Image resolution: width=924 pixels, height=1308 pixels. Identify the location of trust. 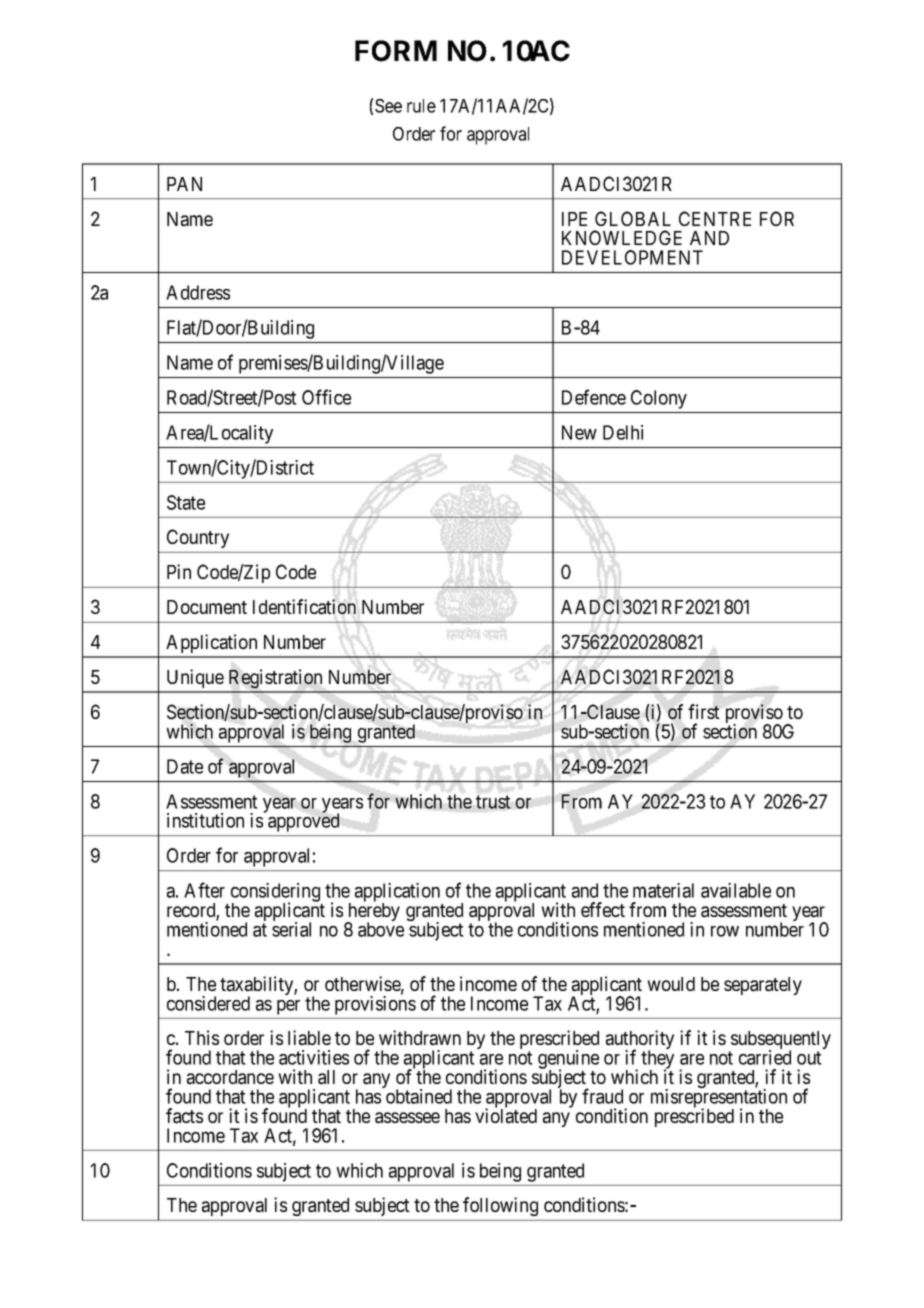
(493, 802).
